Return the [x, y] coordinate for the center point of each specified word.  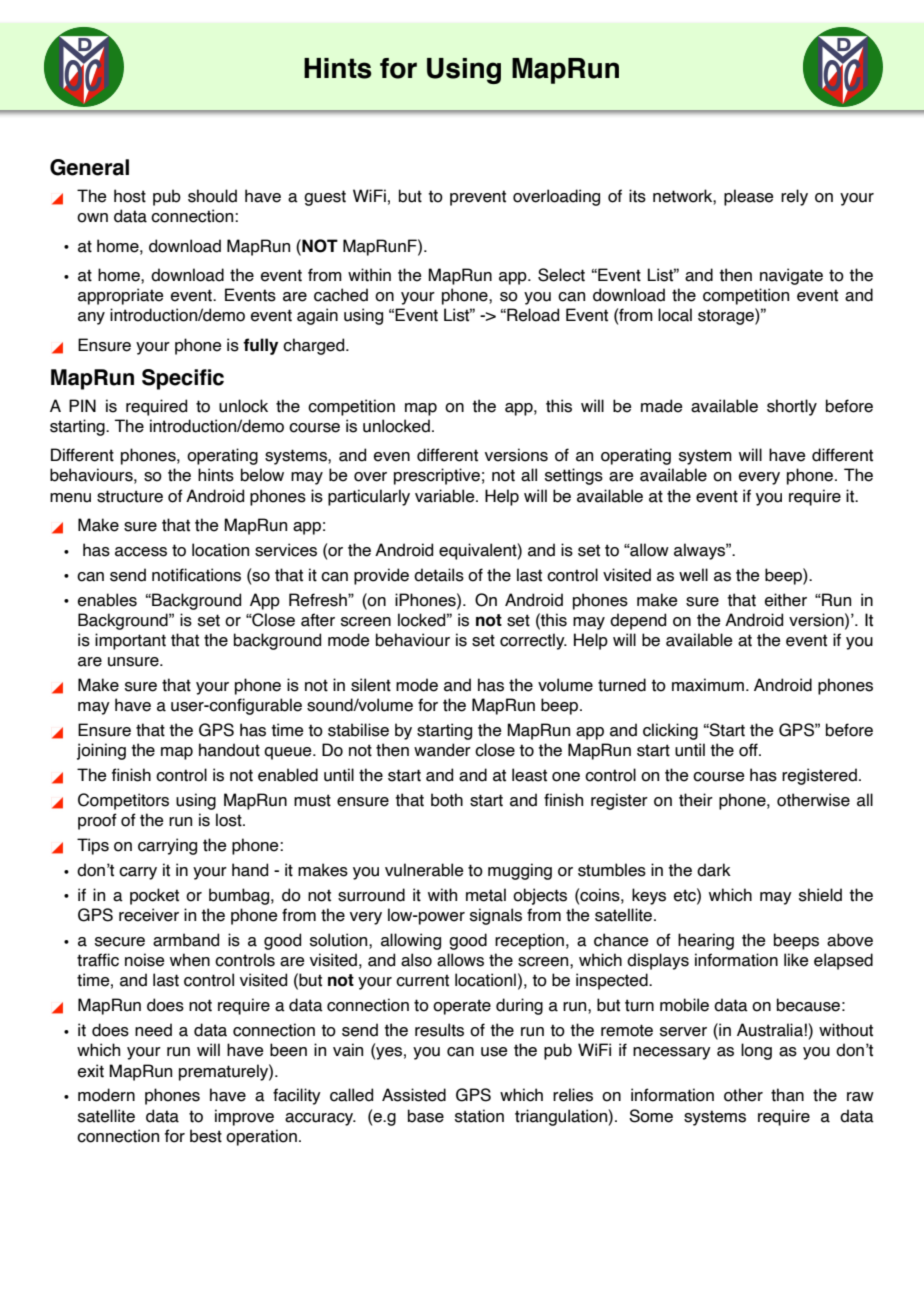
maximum [708, 685]
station [479, 1116]
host [130, 196]
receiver [149, 915]
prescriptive [437, 476]
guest [325, 198]
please [749, 197]
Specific [183, 379]
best [206, 1136]
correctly [533, 641]
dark [714, 870]
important [130, 641]
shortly [792, 407]
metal [486, 895]
